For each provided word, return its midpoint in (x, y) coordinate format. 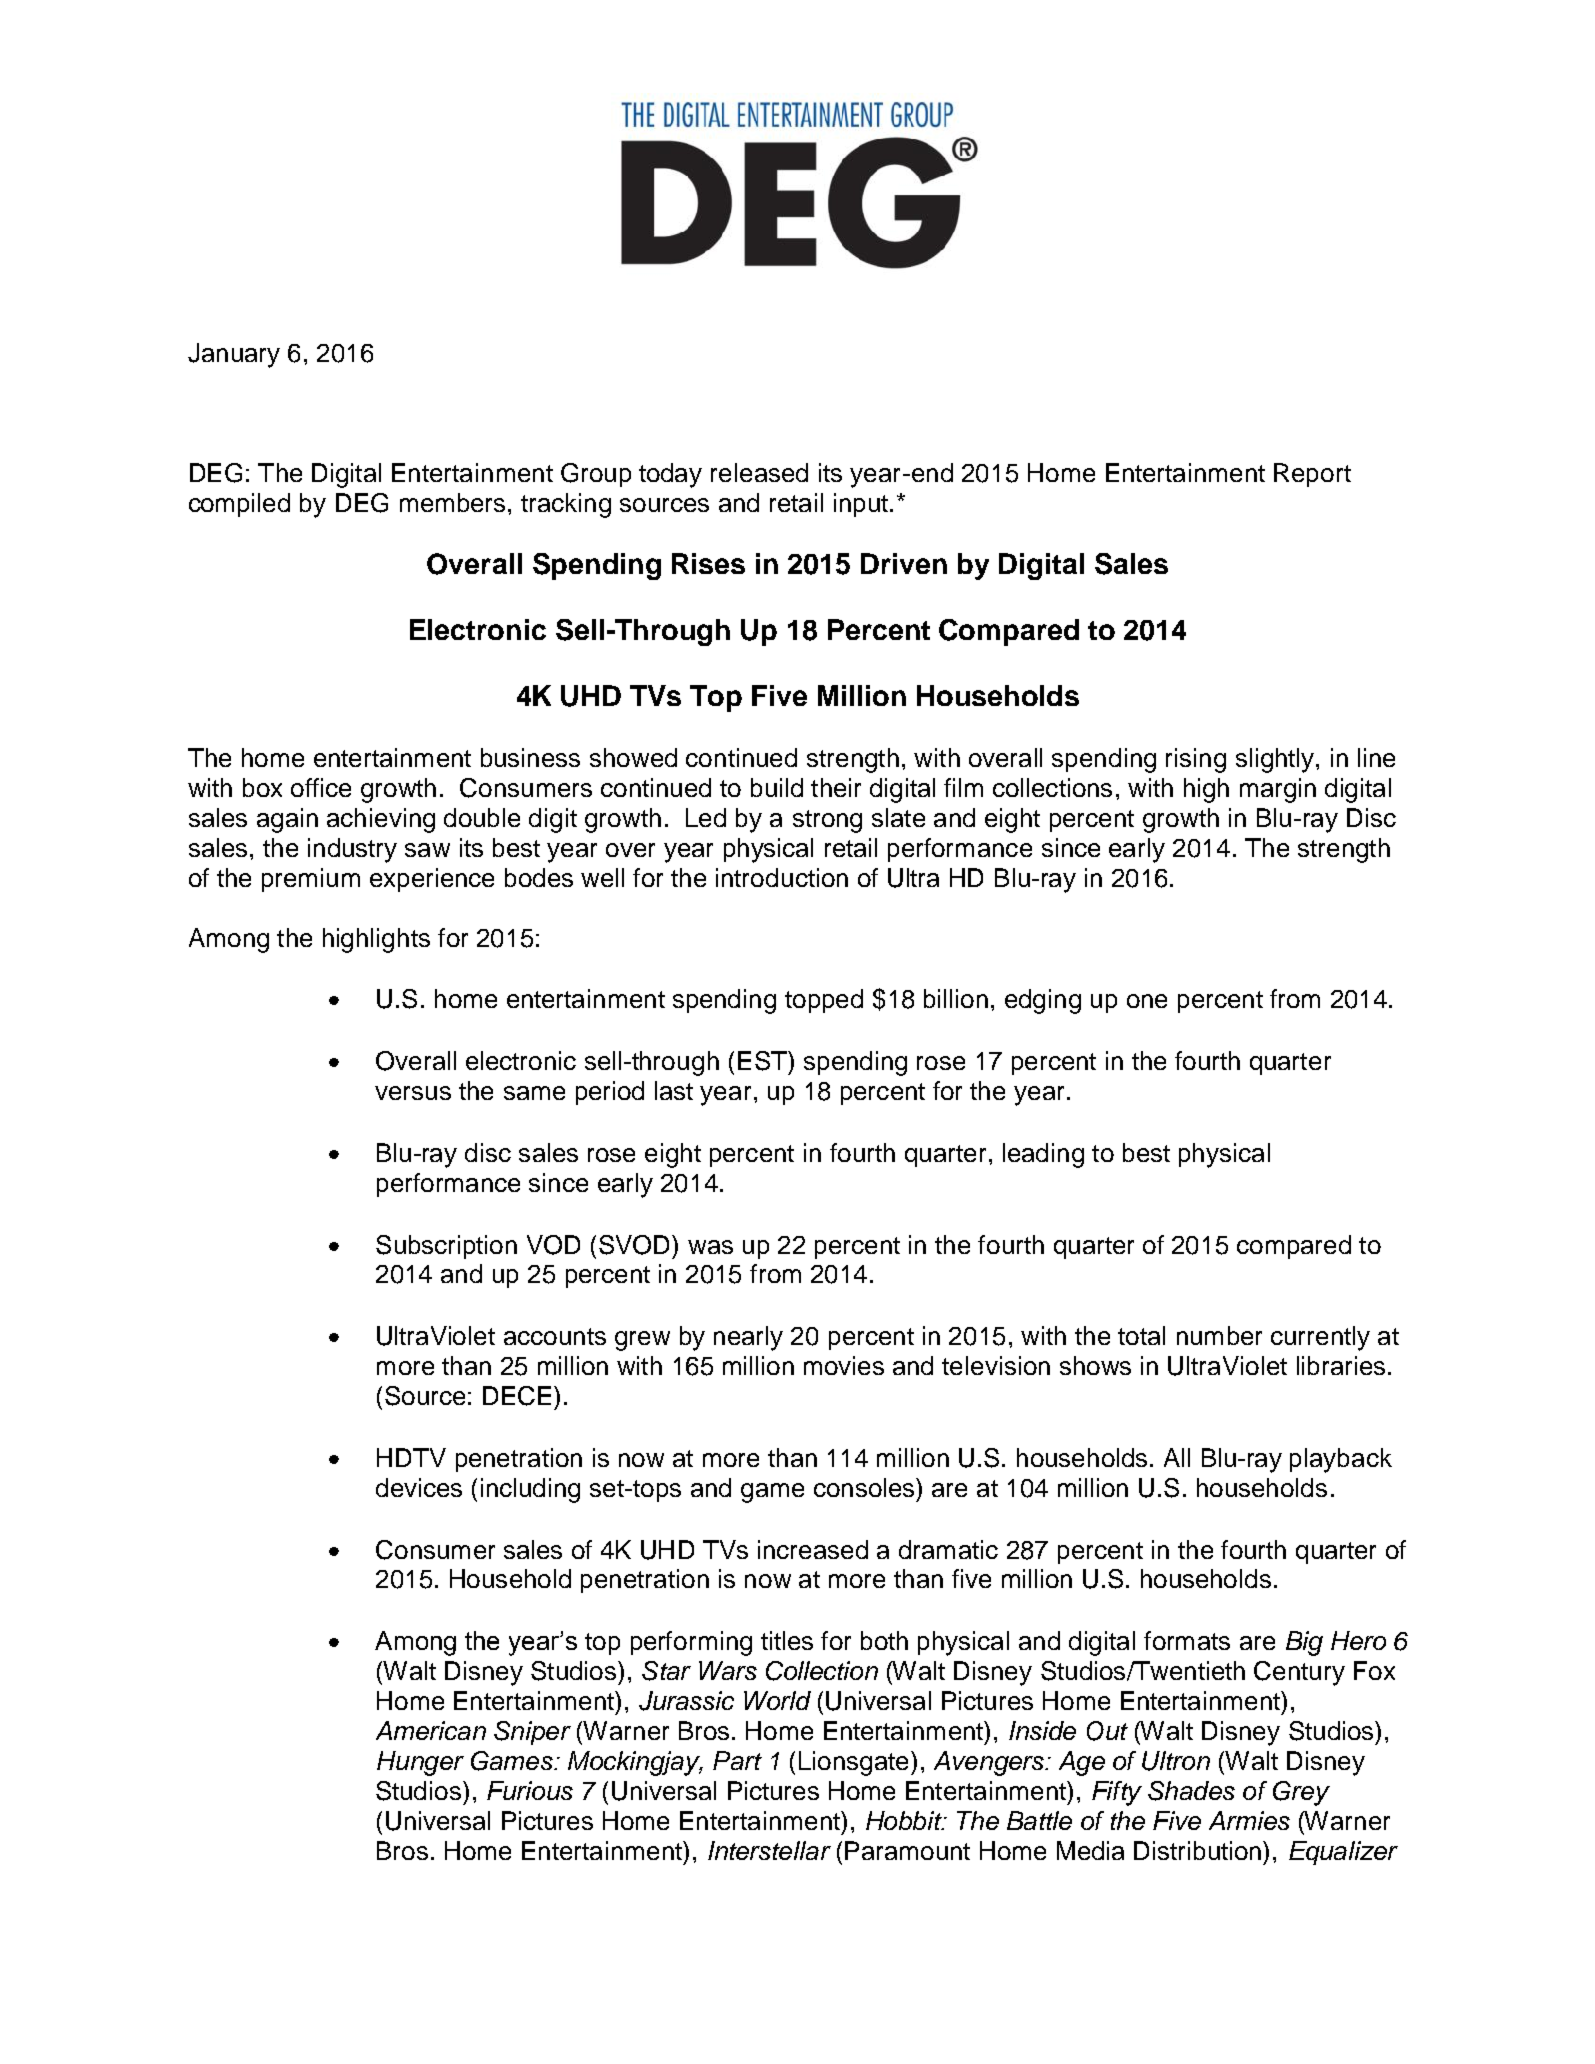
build (777, 787)
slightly (1276, 760)
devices (419, 1487)
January (234, 355)
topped (824, 1001)
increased (813, 1549)
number (1219, 1335)
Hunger (420, 1763)
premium (311, 880)
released (759, 472)
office (321, 787)
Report (1312, 475)
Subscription (446, 1247)
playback (1341, 1460)
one (1147, 1001)
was (710, 1247)
